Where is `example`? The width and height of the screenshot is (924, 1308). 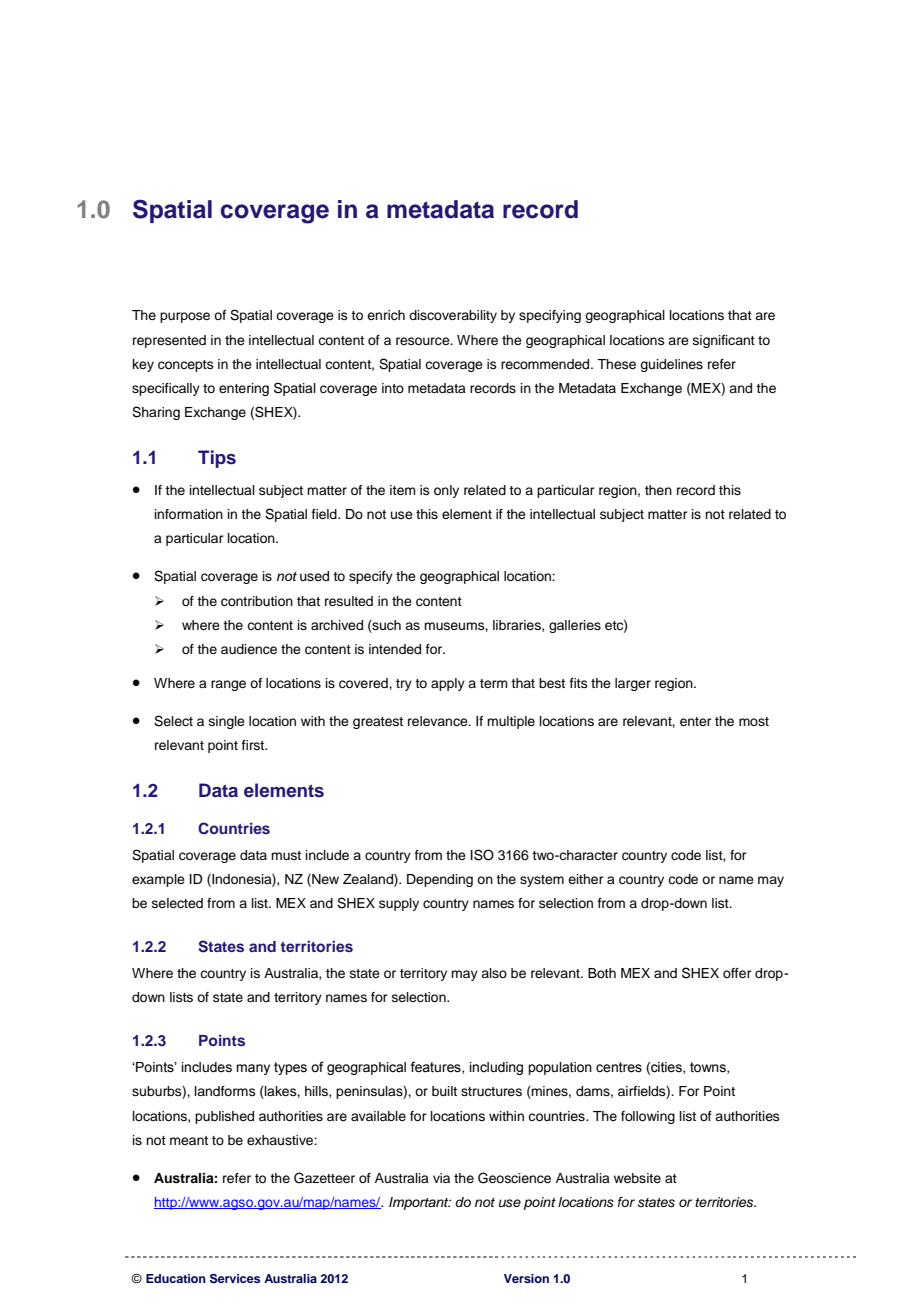
example is located at coordinates (158, 880).
